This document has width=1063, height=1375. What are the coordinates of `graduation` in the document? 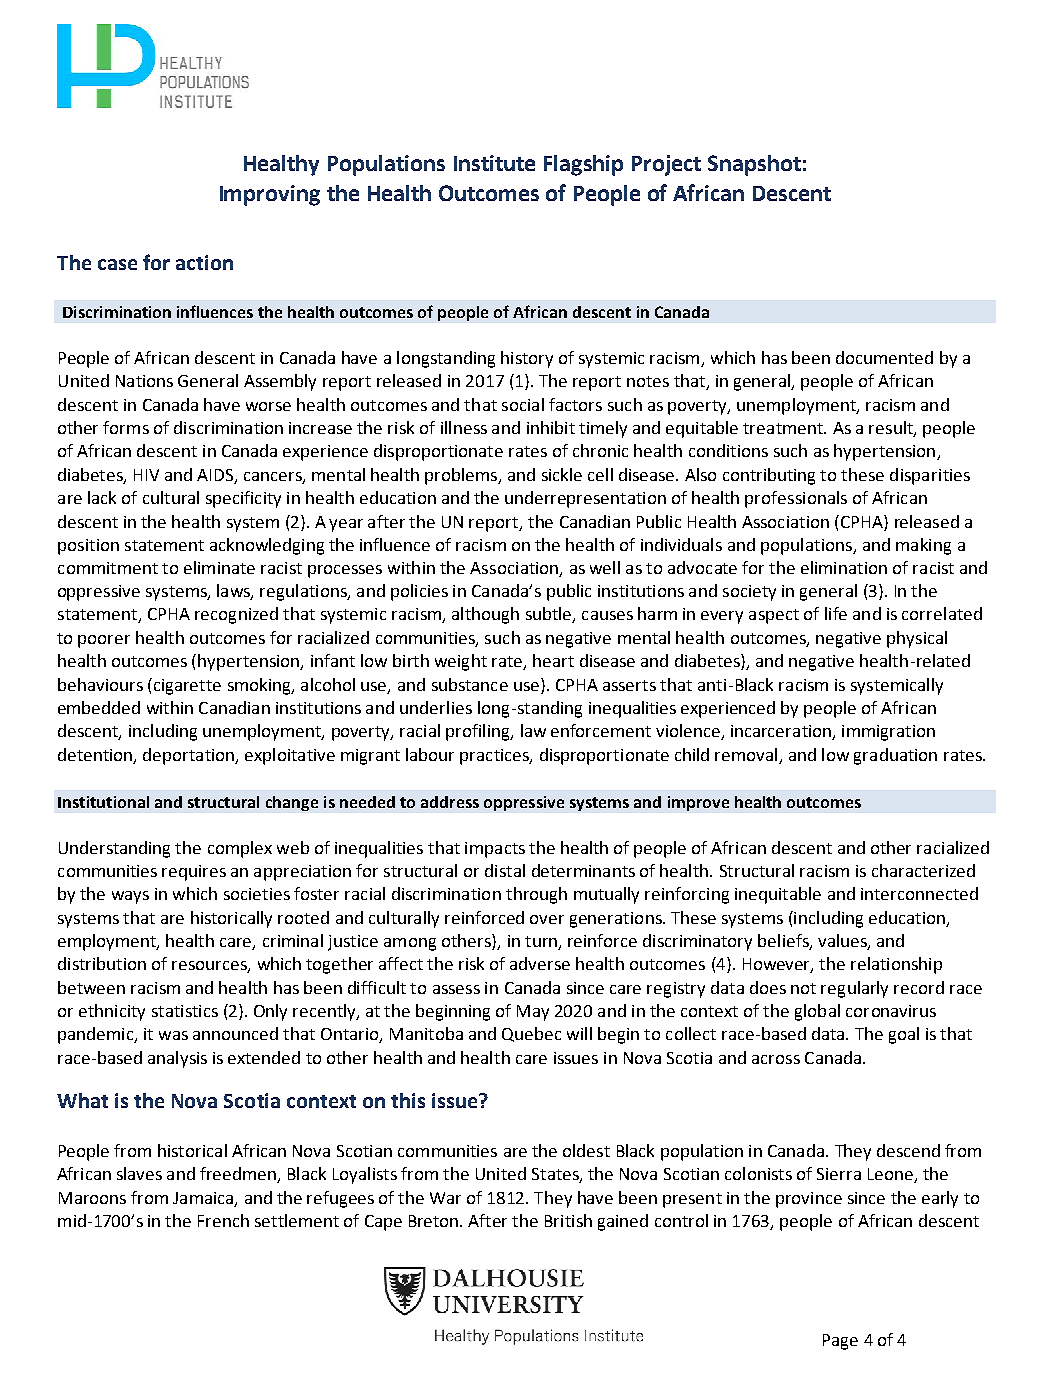 It's located at (895, 756).
